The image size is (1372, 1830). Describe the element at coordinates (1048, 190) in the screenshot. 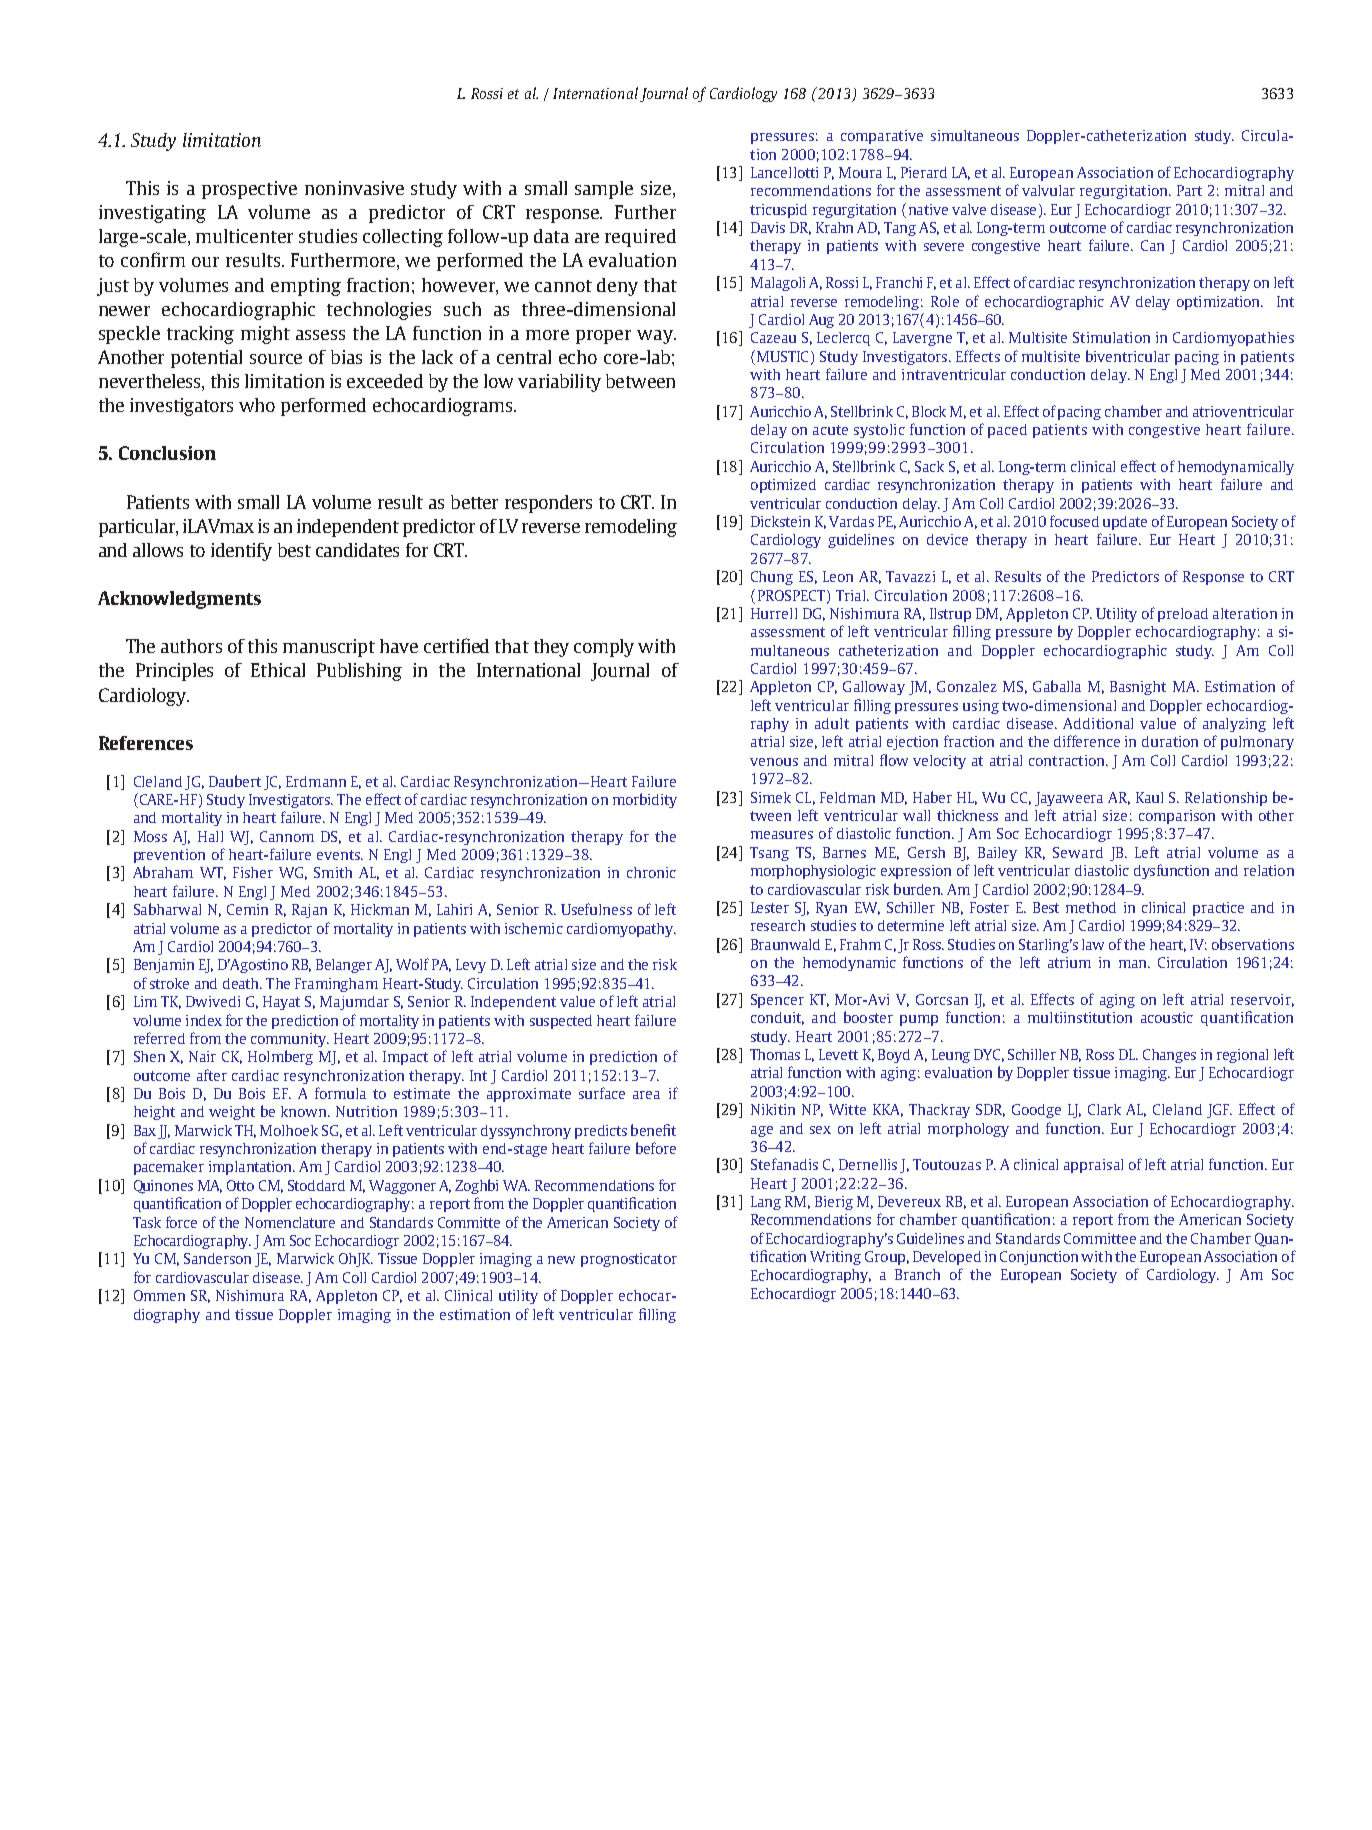

I see `valvular` at that location.
